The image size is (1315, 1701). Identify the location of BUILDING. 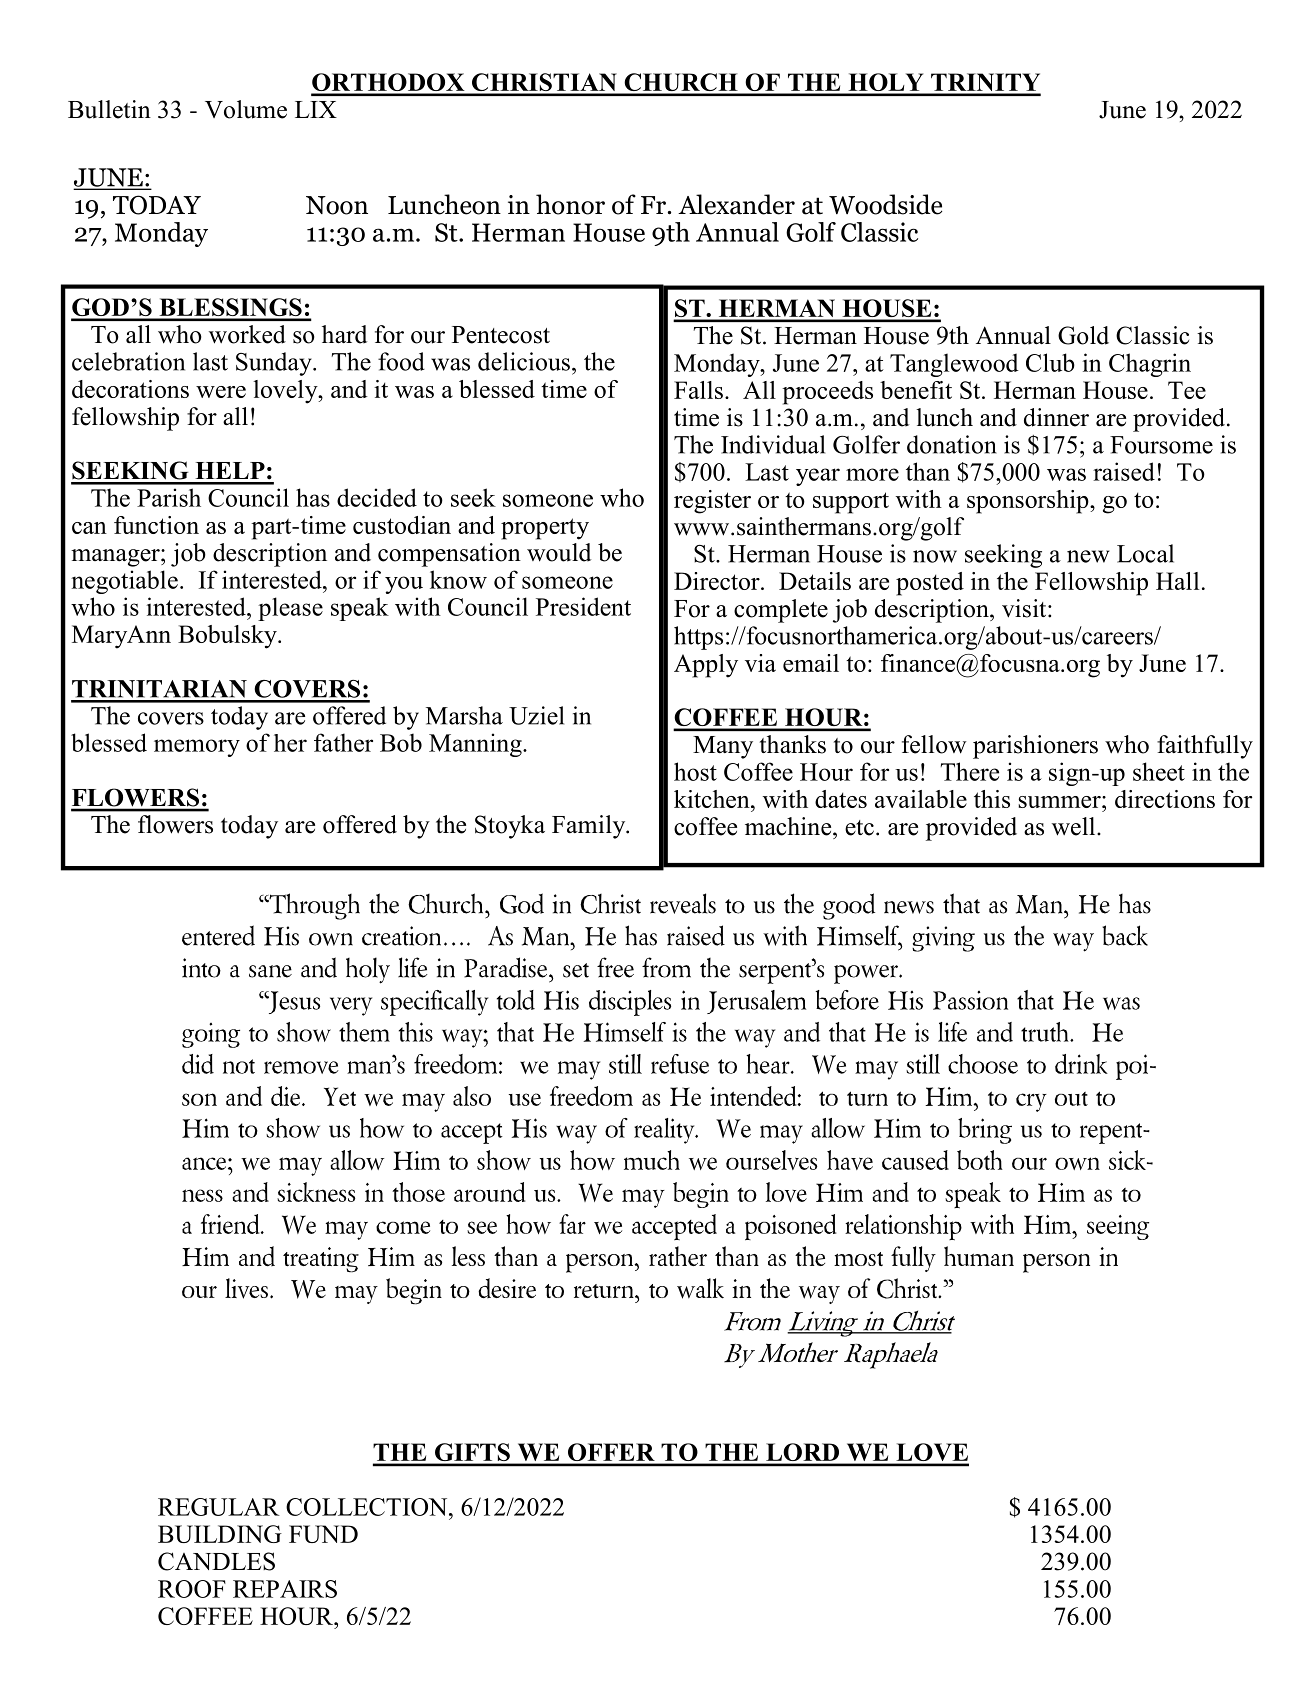
(220, 1534).
